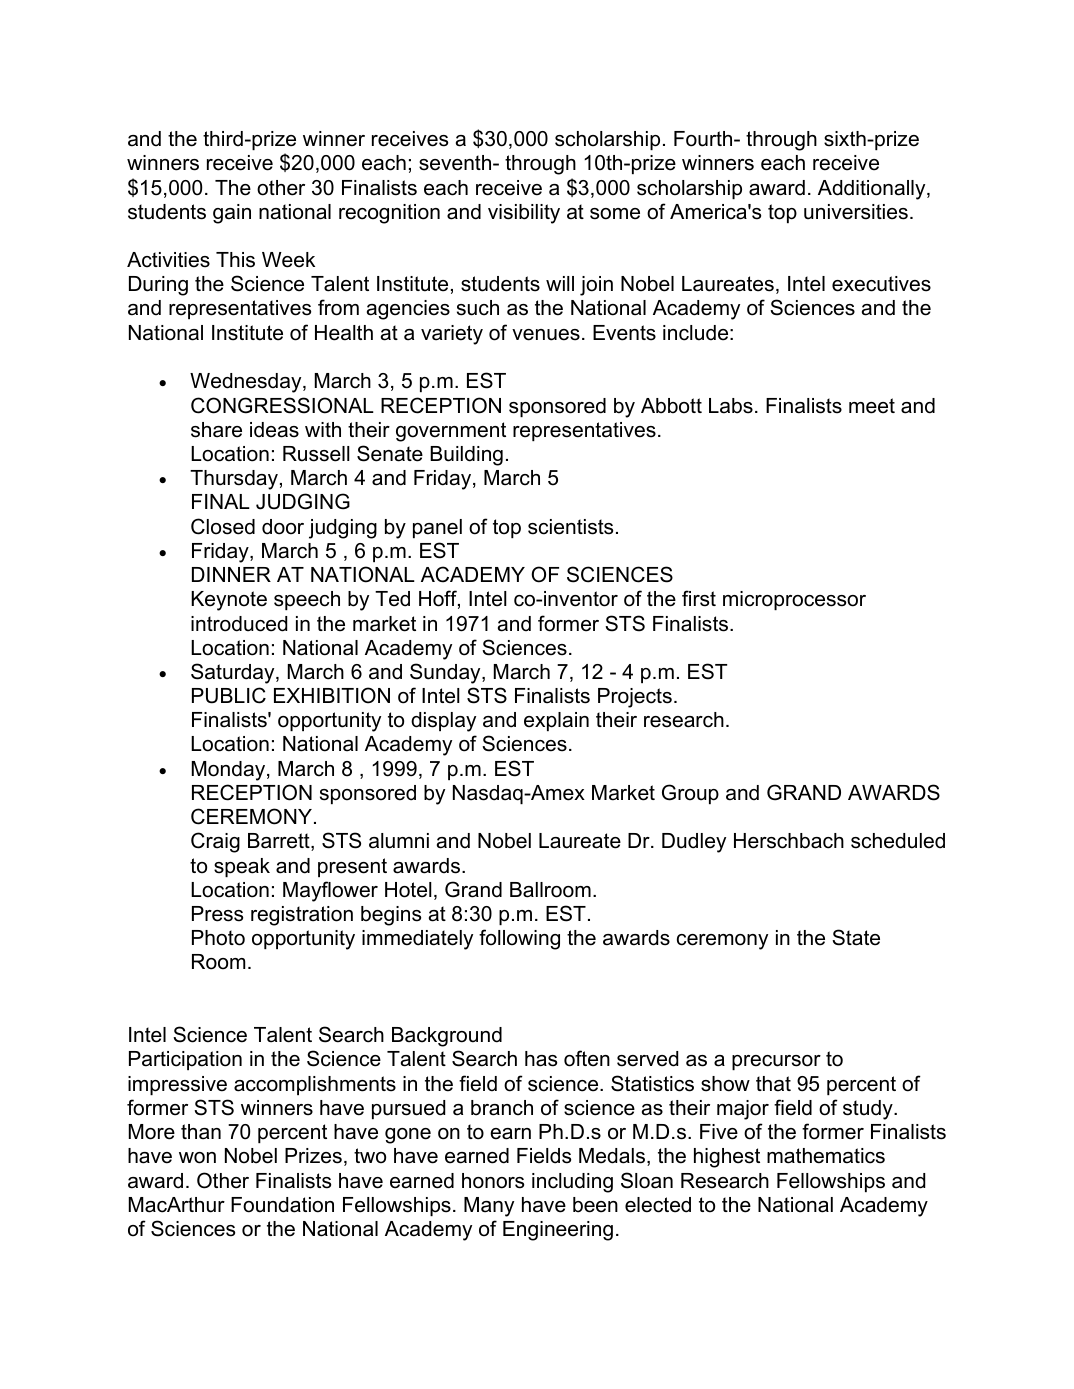 This screenshot has width=1074, height=1389. Describe the element at coordinates (489, 1207) in the screenshot. I see `Many` at that location.
